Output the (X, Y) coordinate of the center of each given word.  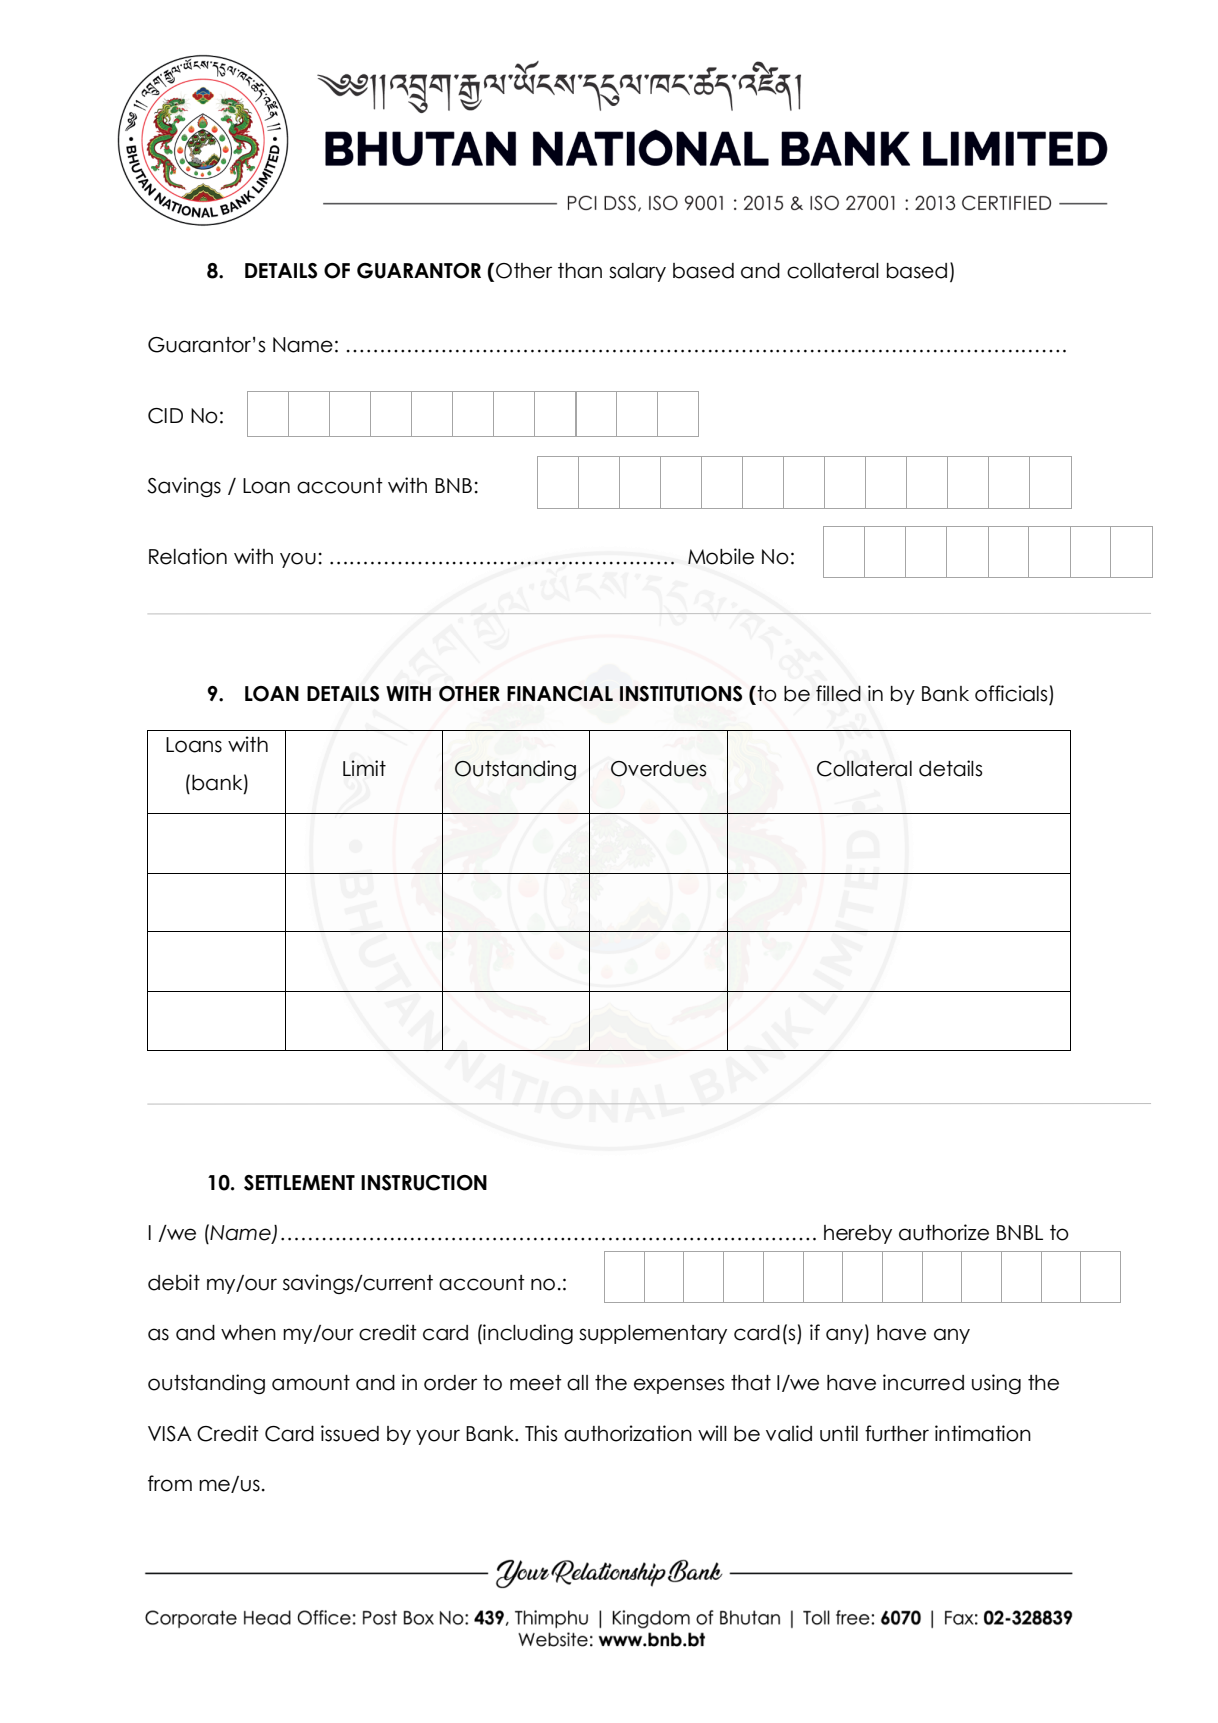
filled (838, 693)
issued (350, 1433)
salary (637, 272)
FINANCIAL (560, 694)
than (580, 271)
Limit (364, 768)
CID (165, 416)
